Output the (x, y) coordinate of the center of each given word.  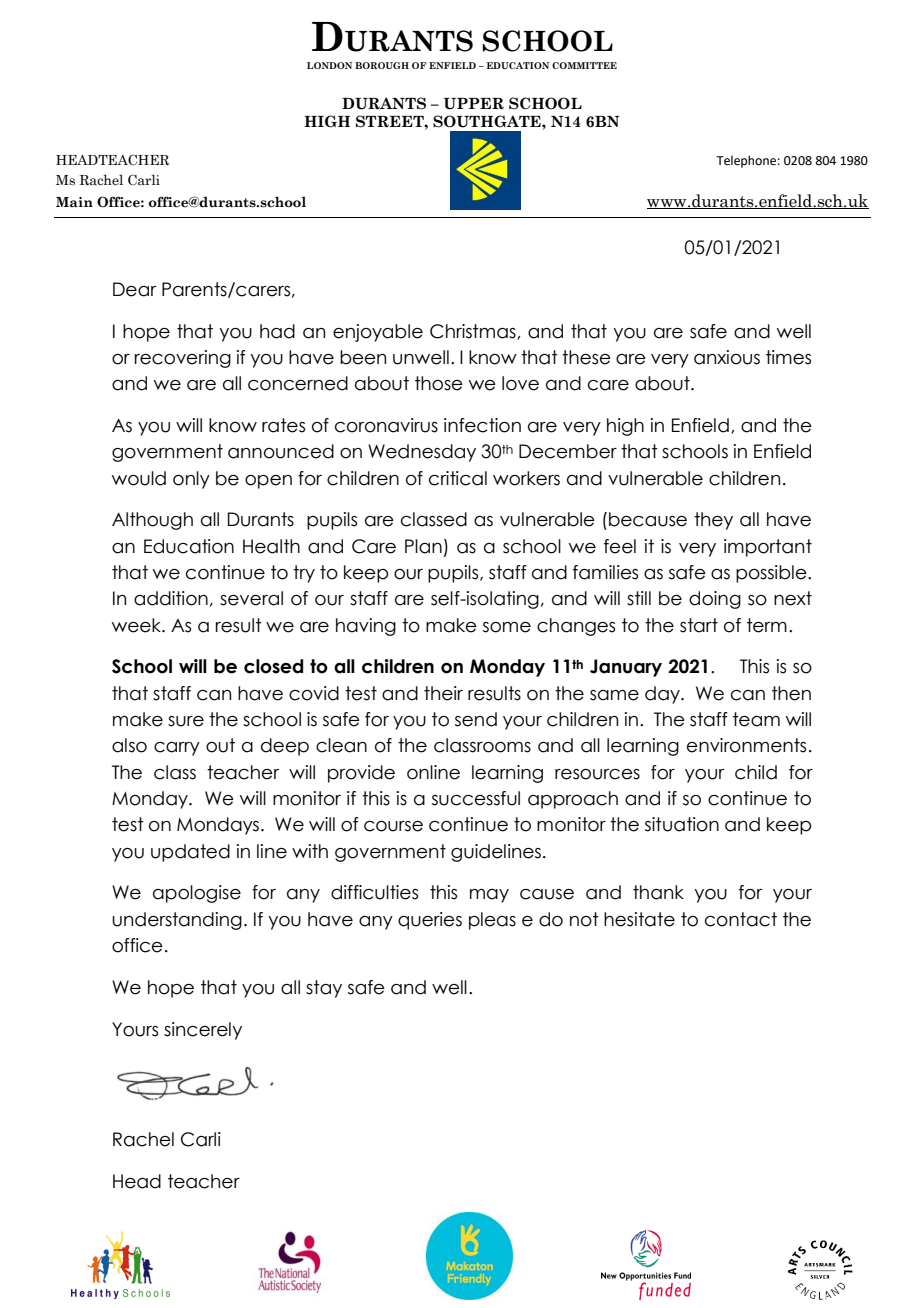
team (756, 719)
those (439, 383)
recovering (183, 359)
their (443, 693)
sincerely (203, 1031)
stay (324, 989)
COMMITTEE (584, 65)
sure (186, 721)
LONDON (329, 65)
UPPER (474, 104)
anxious (727, 357)
